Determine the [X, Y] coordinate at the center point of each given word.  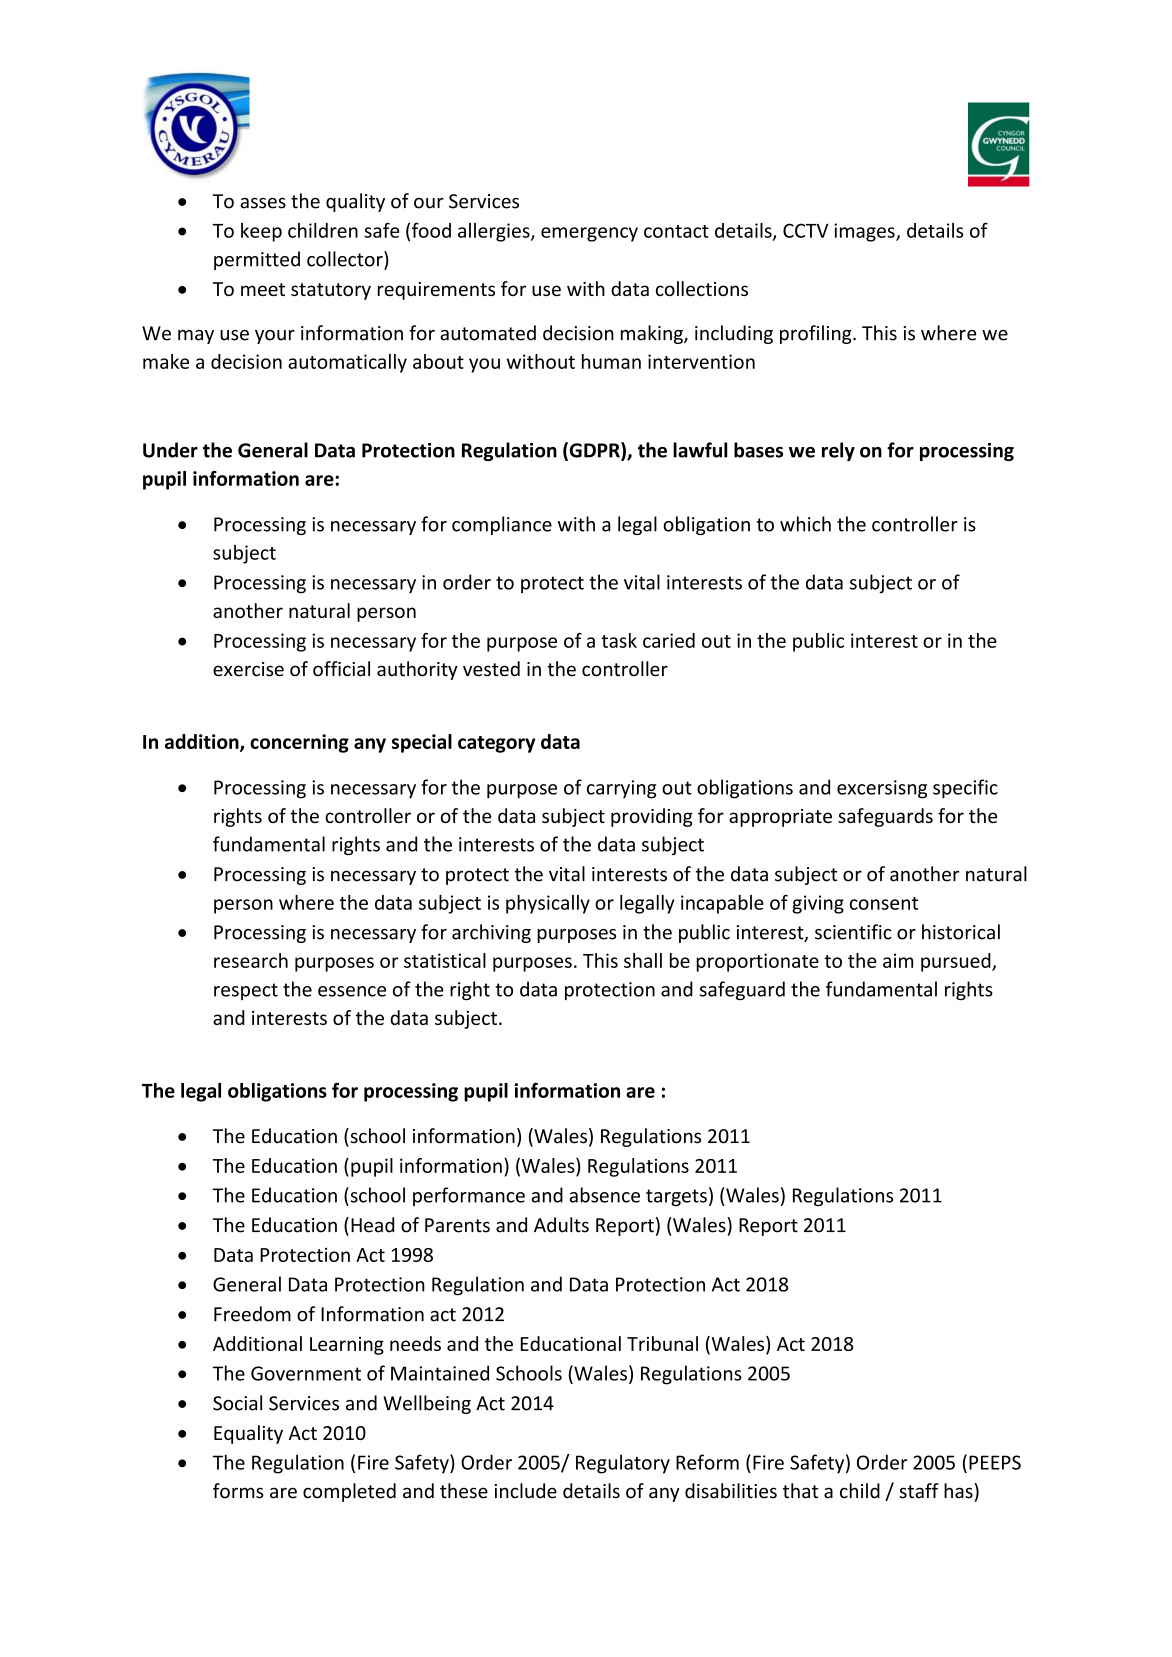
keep [261, 232]
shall [643, 960]
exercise [248, 669]
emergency [589, 234]
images [865, 232]
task [619, 640]
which [805, 524]
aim [898, 960]
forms [238, 1491]
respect [246, 991]
